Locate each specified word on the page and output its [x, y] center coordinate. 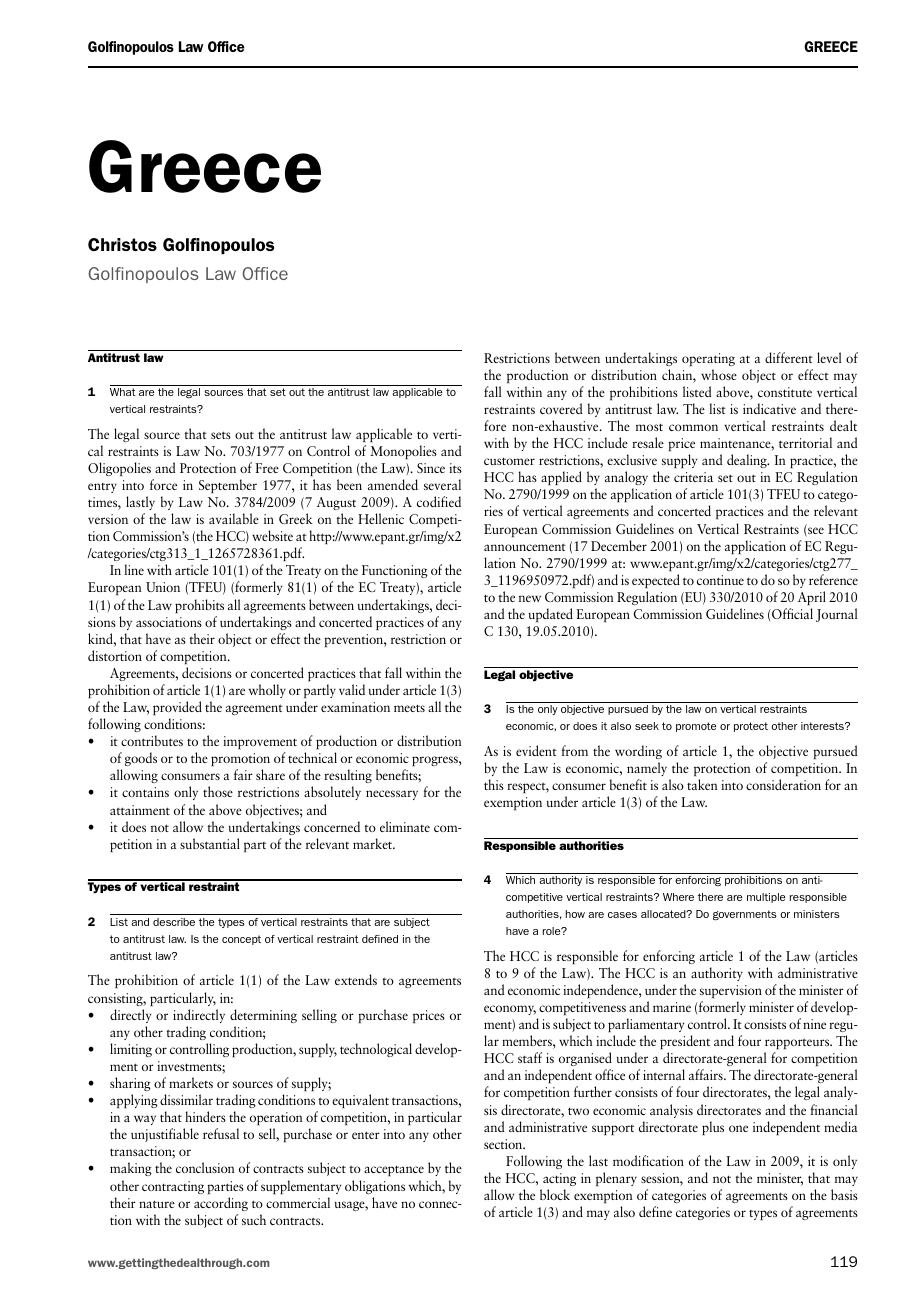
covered [561, 408]
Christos [122, 244]
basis [844, 1194]
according [221, 1204]
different [789, 357]
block [555, 1194]
